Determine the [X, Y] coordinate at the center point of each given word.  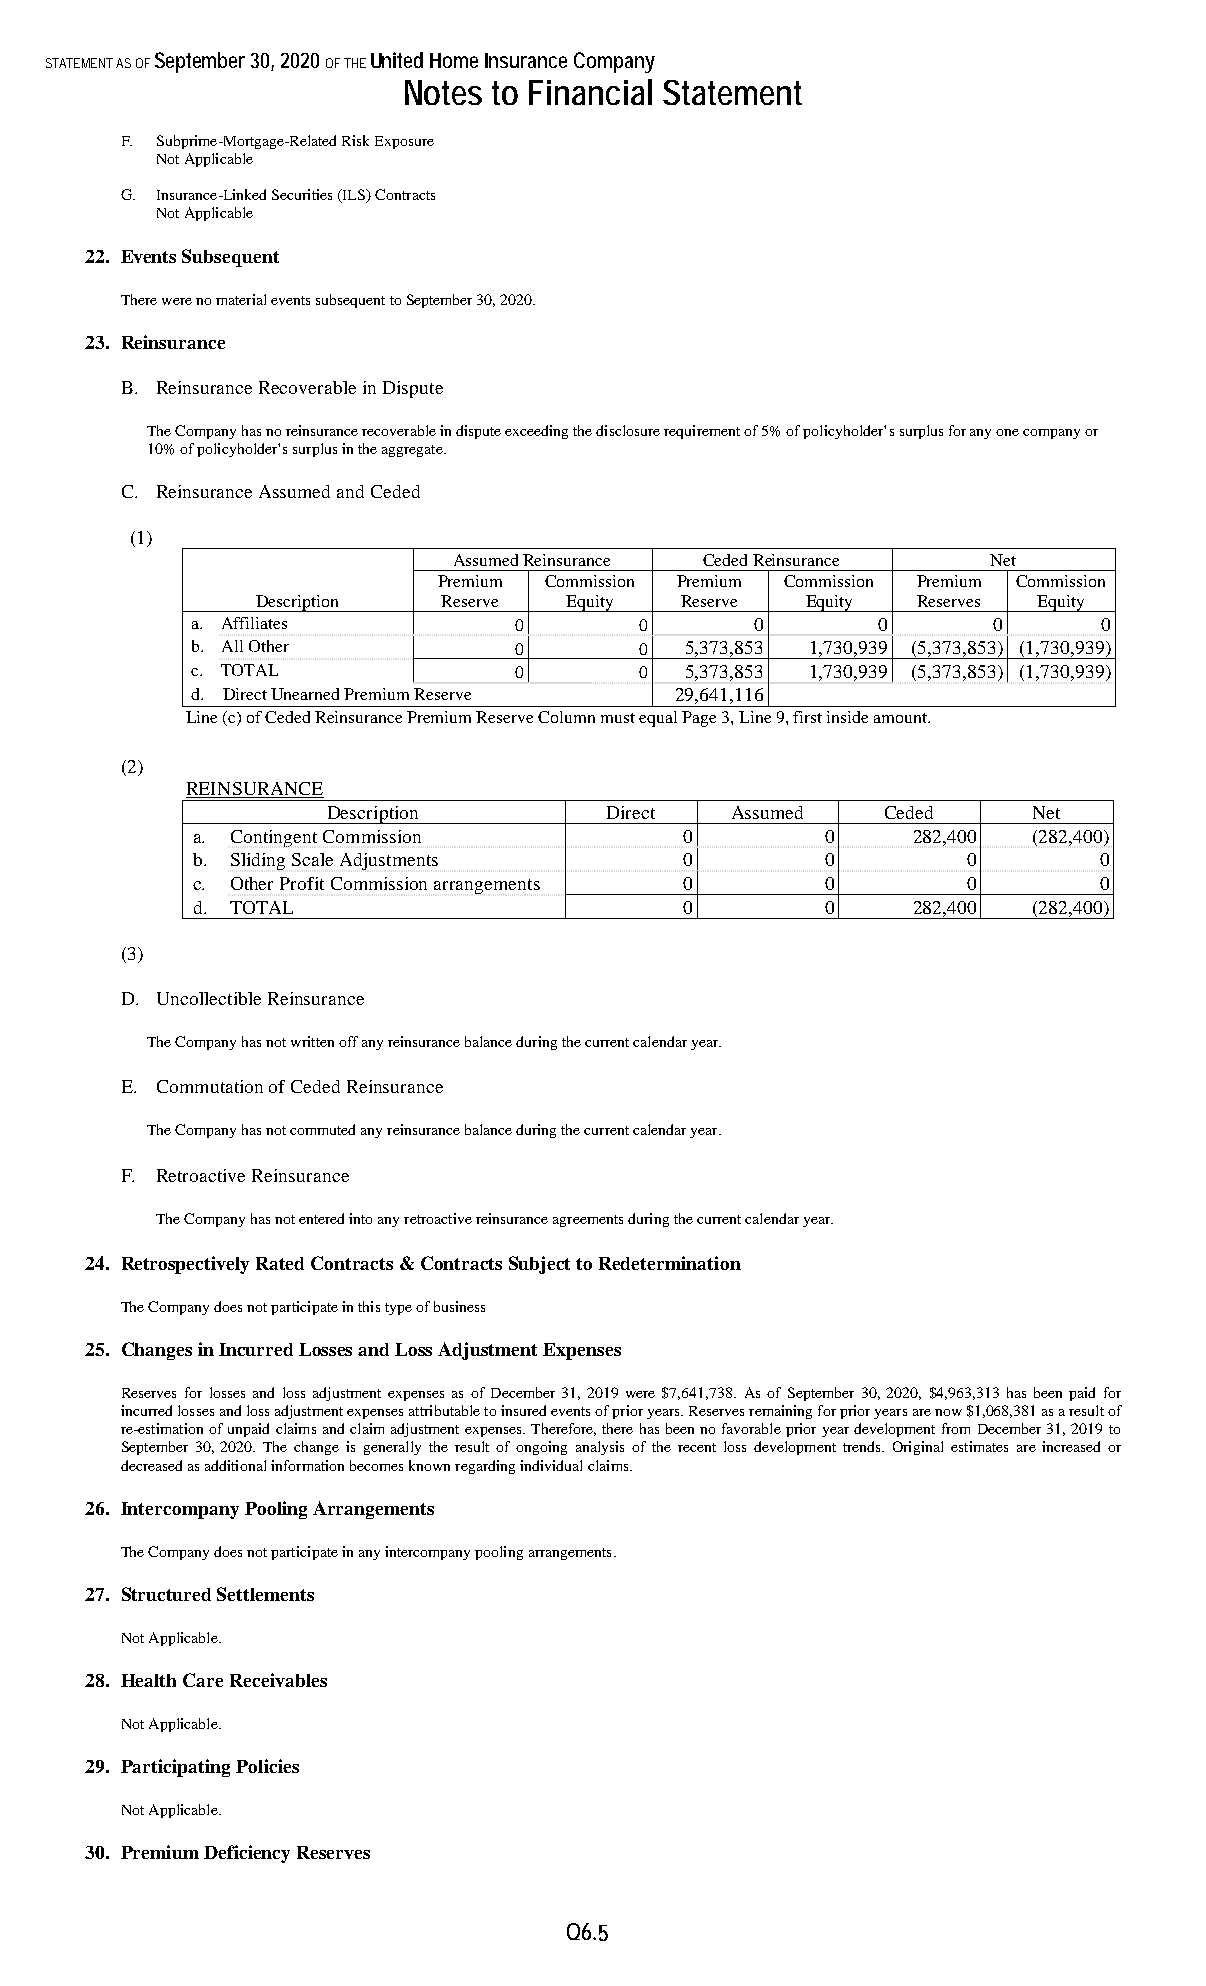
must [618, 718]
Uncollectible [209, 998]
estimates [979, 1446]
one [1007, 432]
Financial [590, 92]
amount [901, 718]
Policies [267, 1766]
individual [551, 1465]
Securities [302, 194]
